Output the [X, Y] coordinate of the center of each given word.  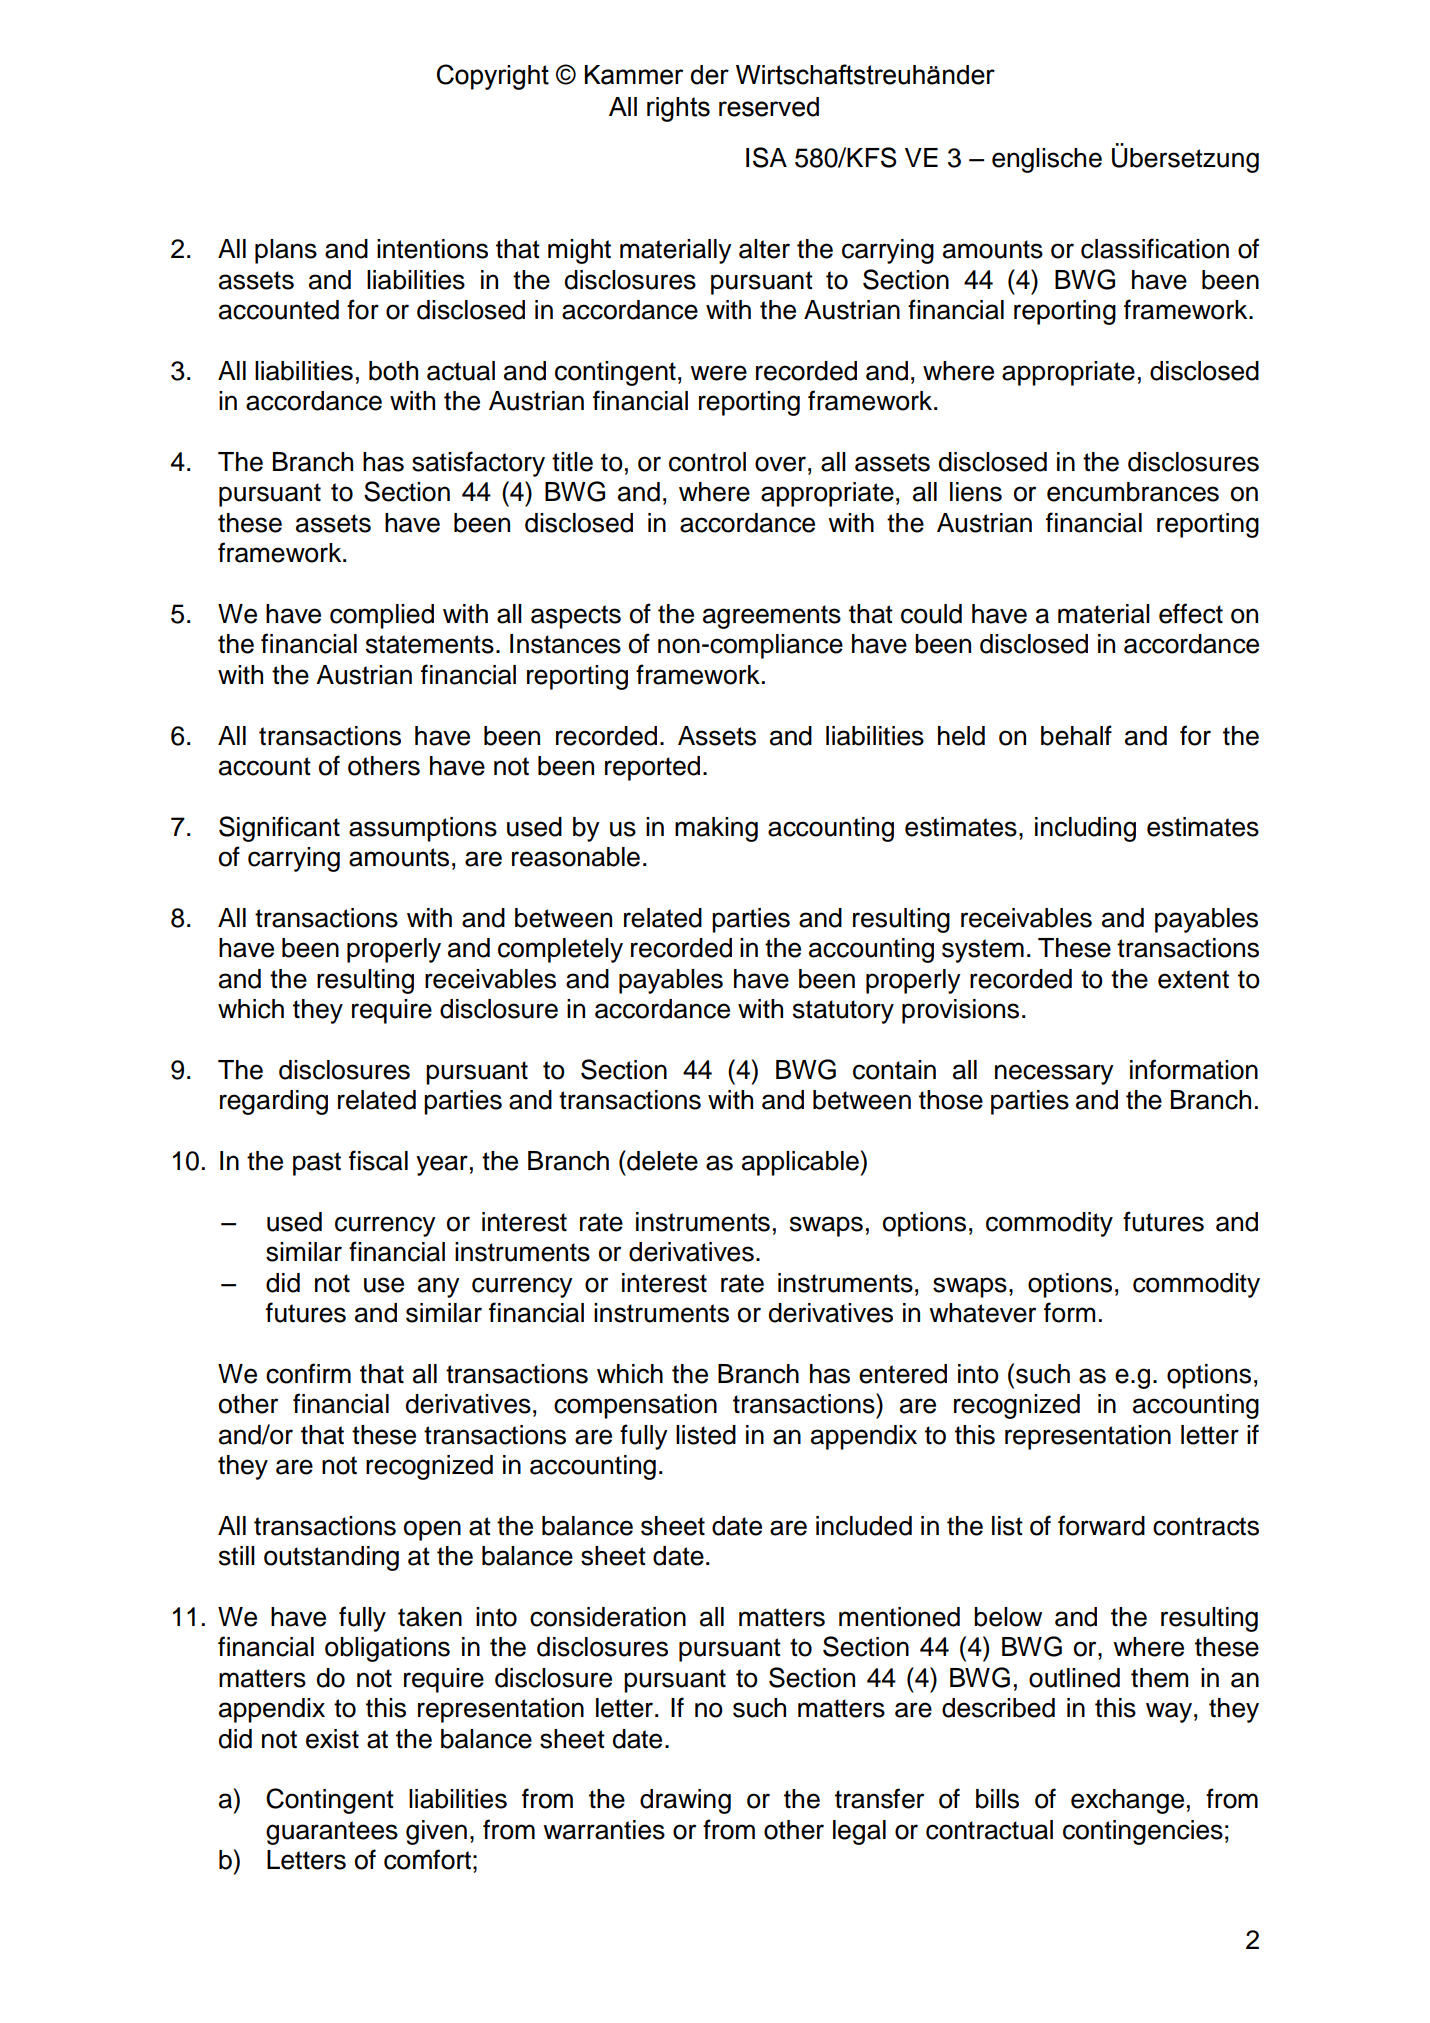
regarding [274, 1102]
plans [286, 251]
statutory [843, 1012]
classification [1155, 248]
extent [1193, 979]
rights [678, 109]
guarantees [332, 1833]
